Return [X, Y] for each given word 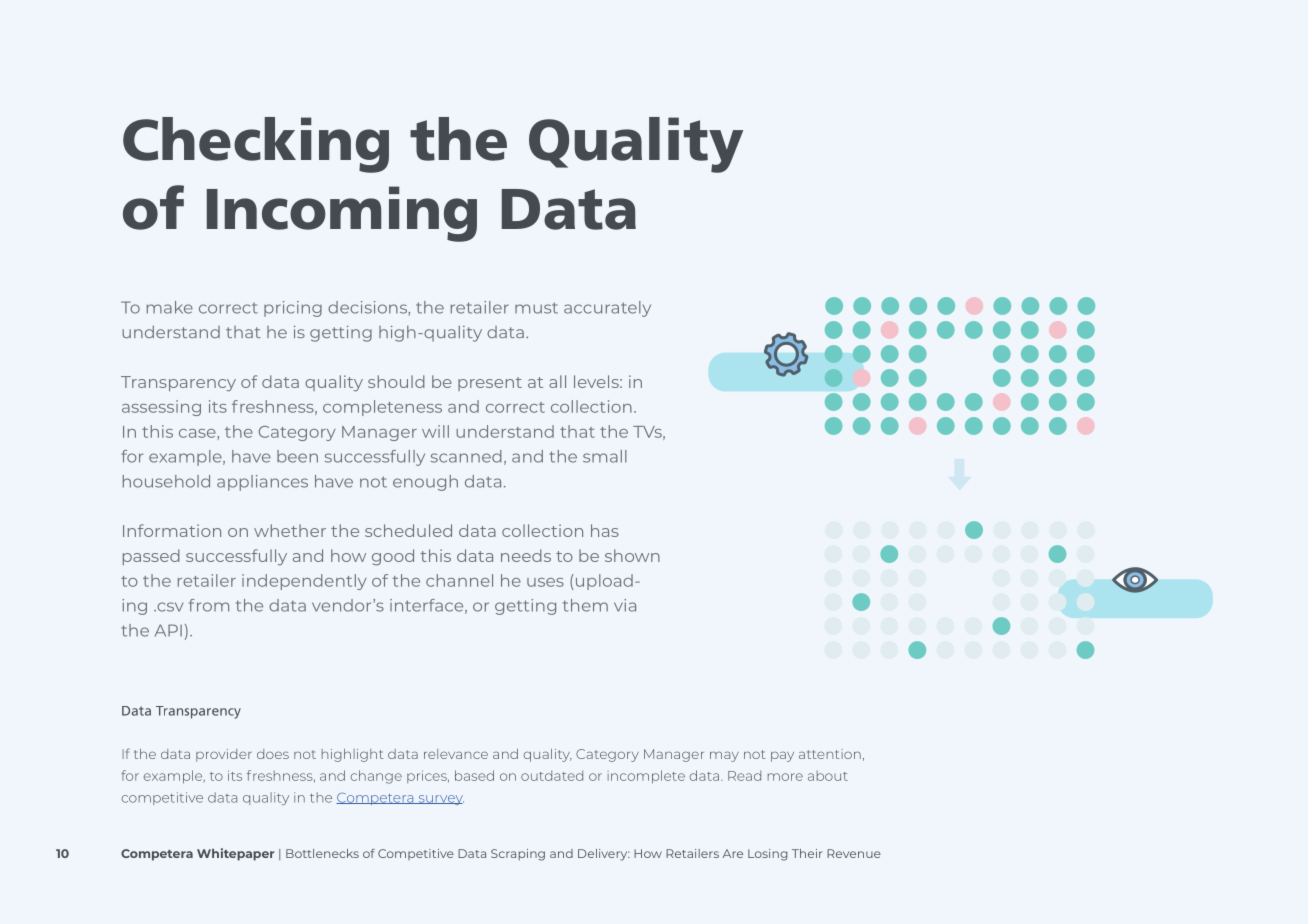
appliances [262, 483]
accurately [607, 309]
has [605, 530]
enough [425, 483]
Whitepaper [236, 854]
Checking [256, 145]
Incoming [342, 214]
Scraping [518, 855]
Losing [768, 855]
